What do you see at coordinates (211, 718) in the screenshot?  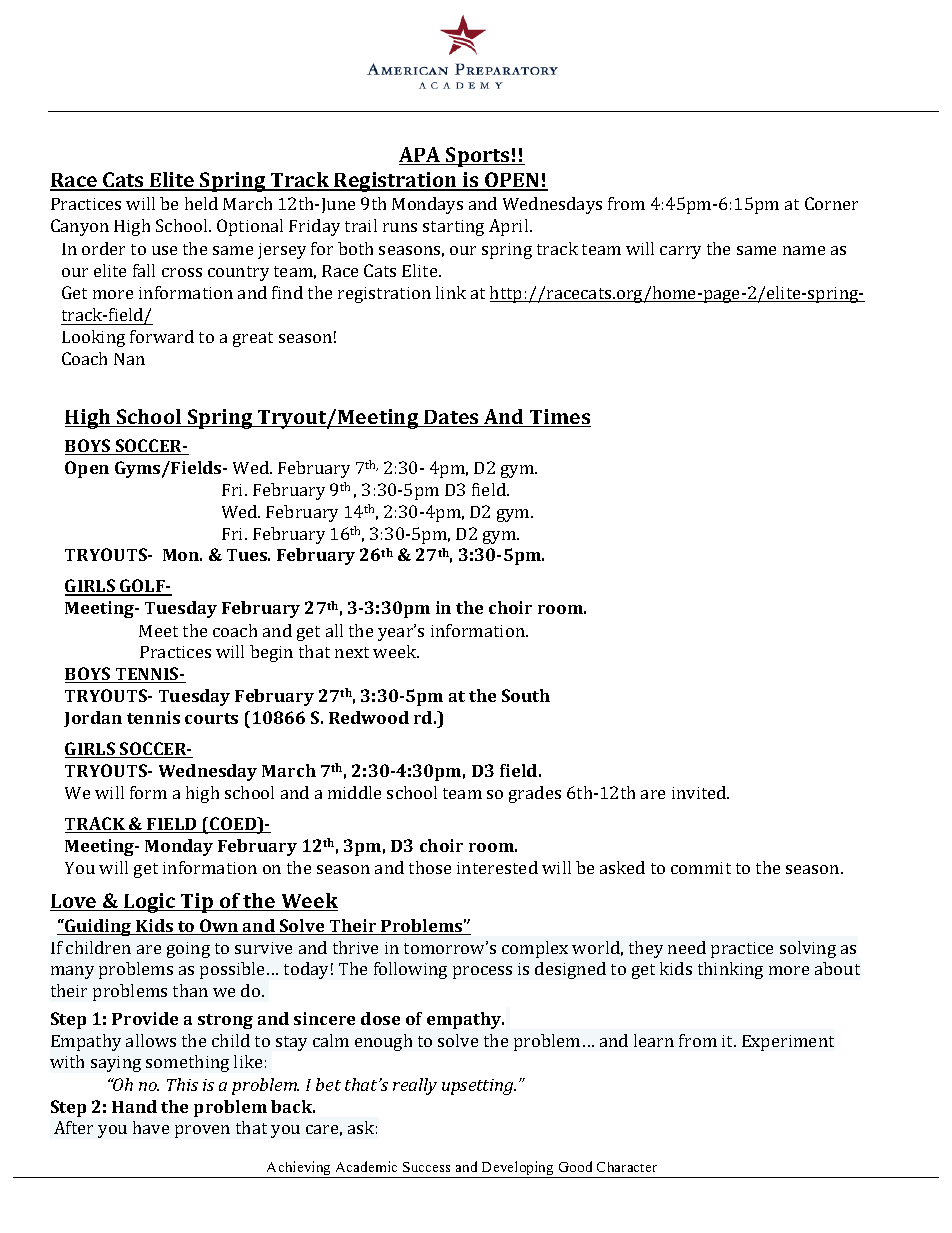 I see `courts` at bounding box center [211, 718].
